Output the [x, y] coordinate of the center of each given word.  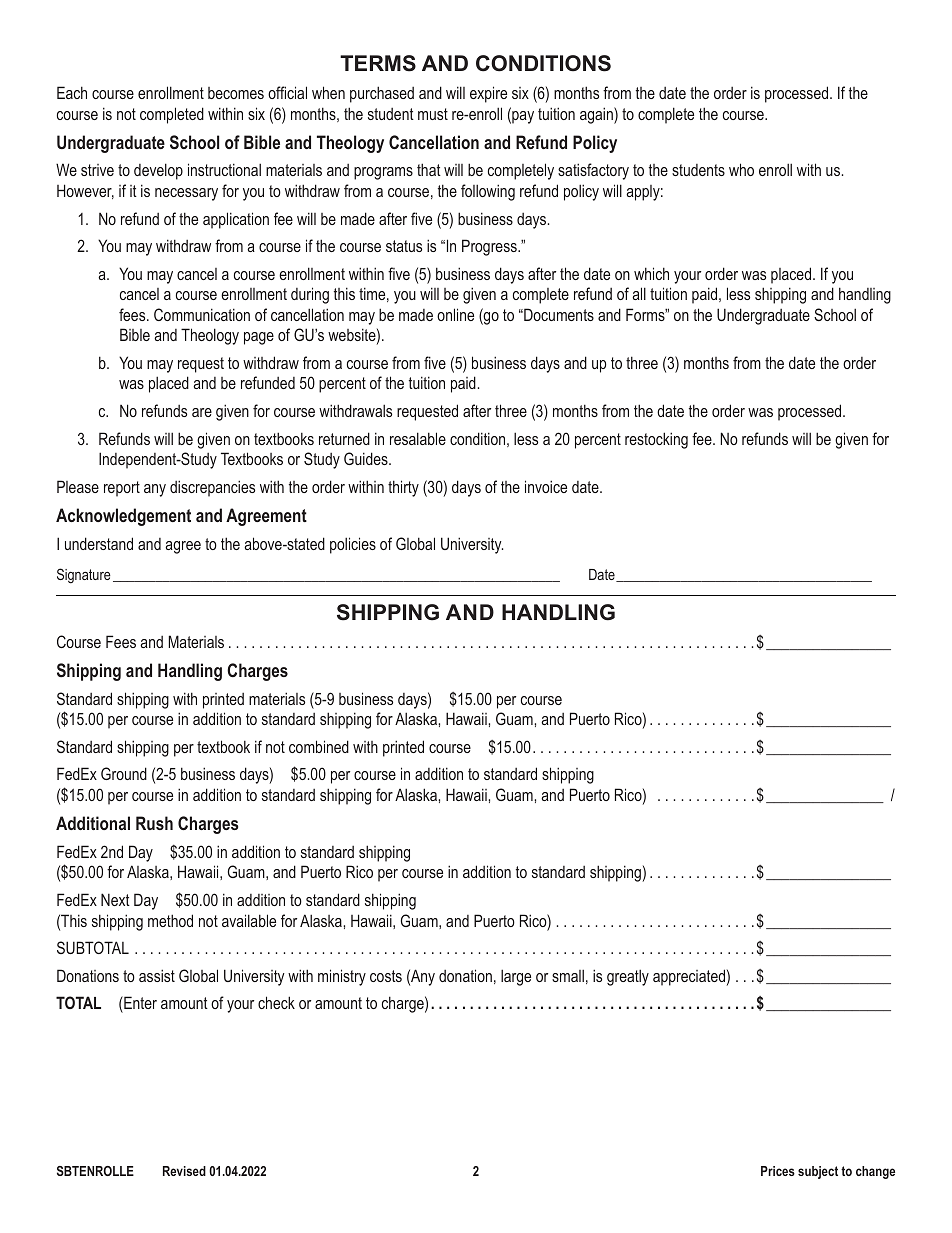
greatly [628, 977]
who [741, 169]
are [202, 412]
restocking [656, 440]
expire [488, 94]
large [516, 977]
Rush [154, 823]
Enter [139, 1002]
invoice [546, 486]
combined [319, 746]
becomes [236, 93]
